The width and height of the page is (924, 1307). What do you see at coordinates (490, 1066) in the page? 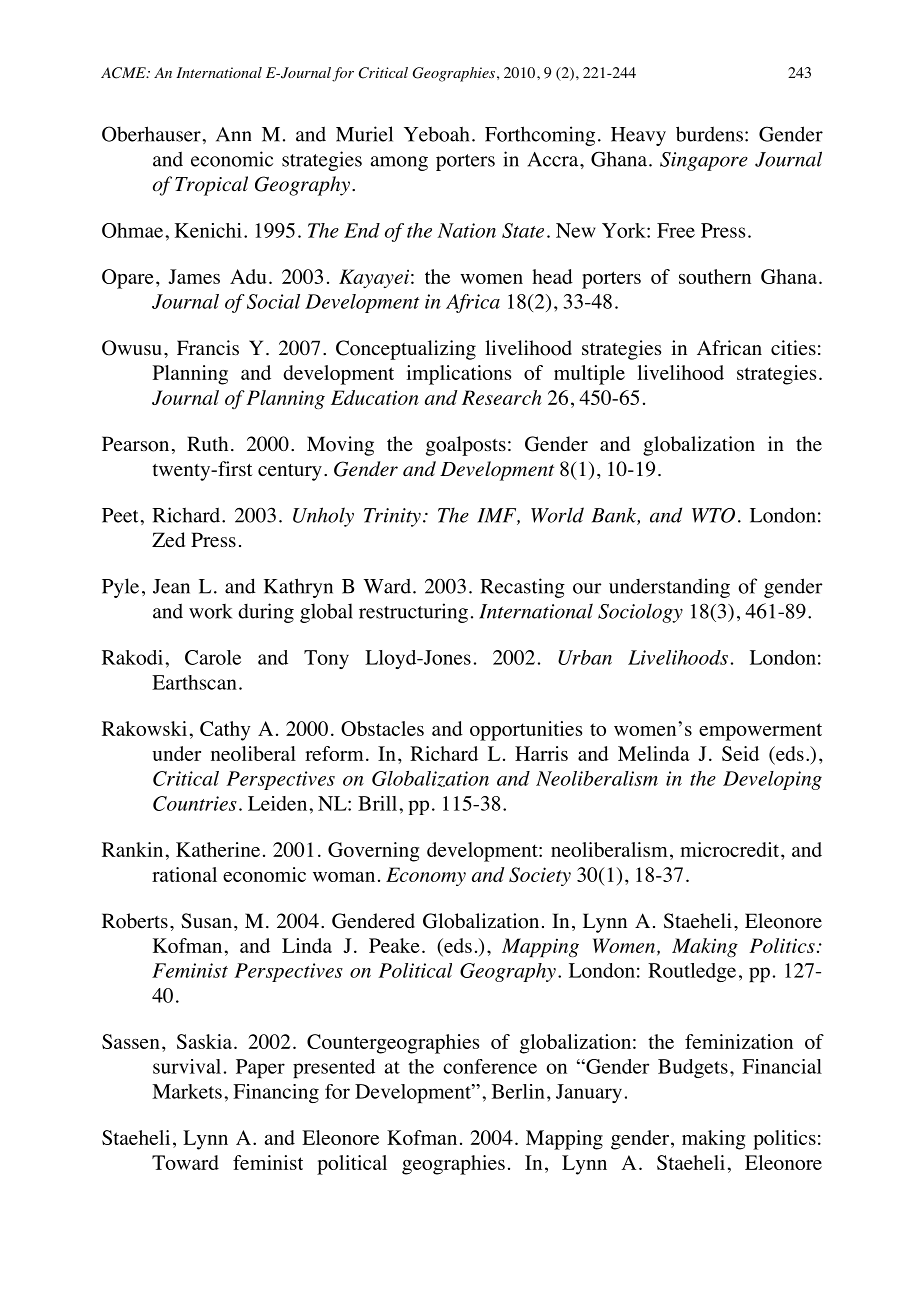
I see `conference` at bounding box center [490, 1066].
